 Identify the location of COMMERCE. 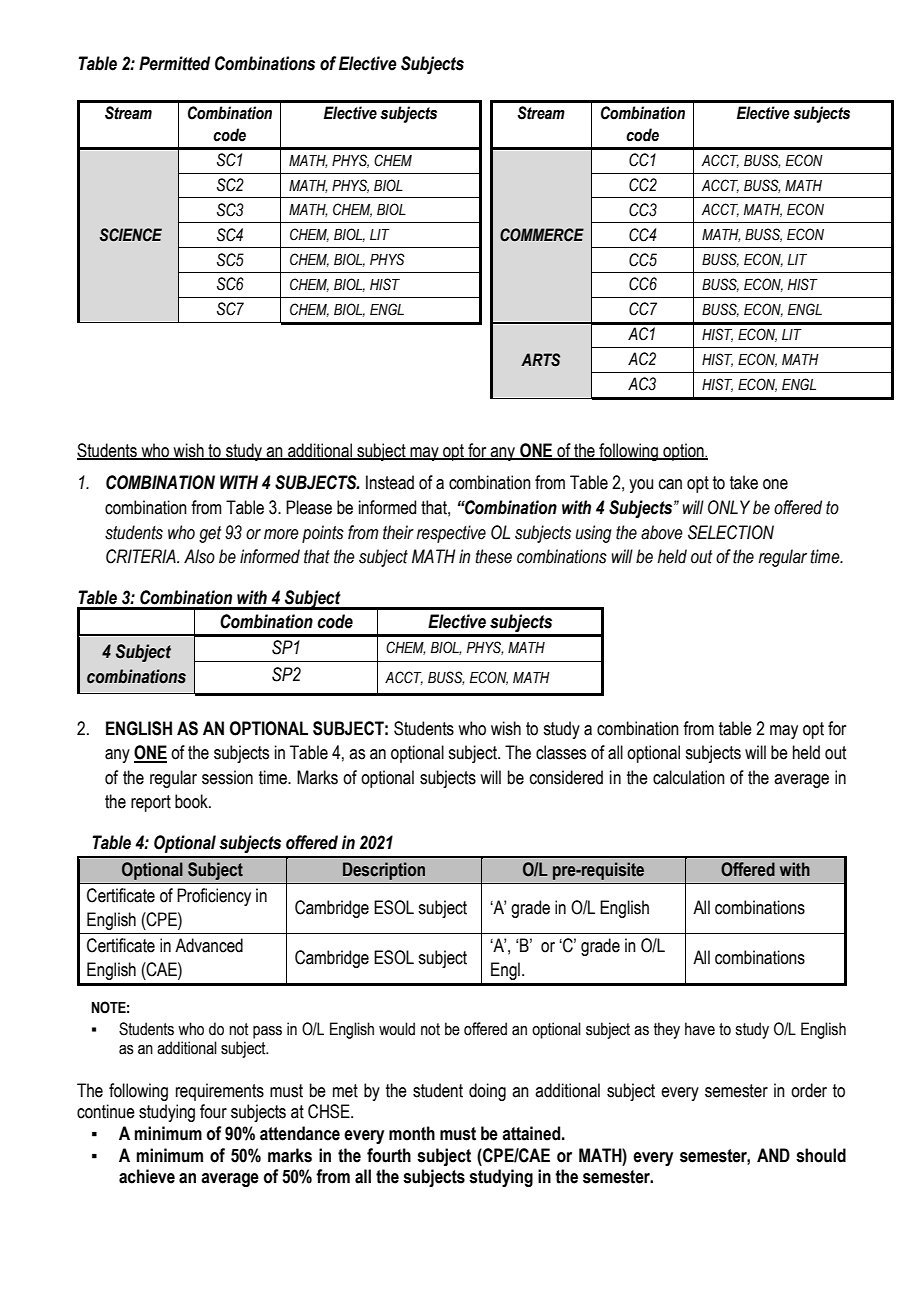
(542, 235).
